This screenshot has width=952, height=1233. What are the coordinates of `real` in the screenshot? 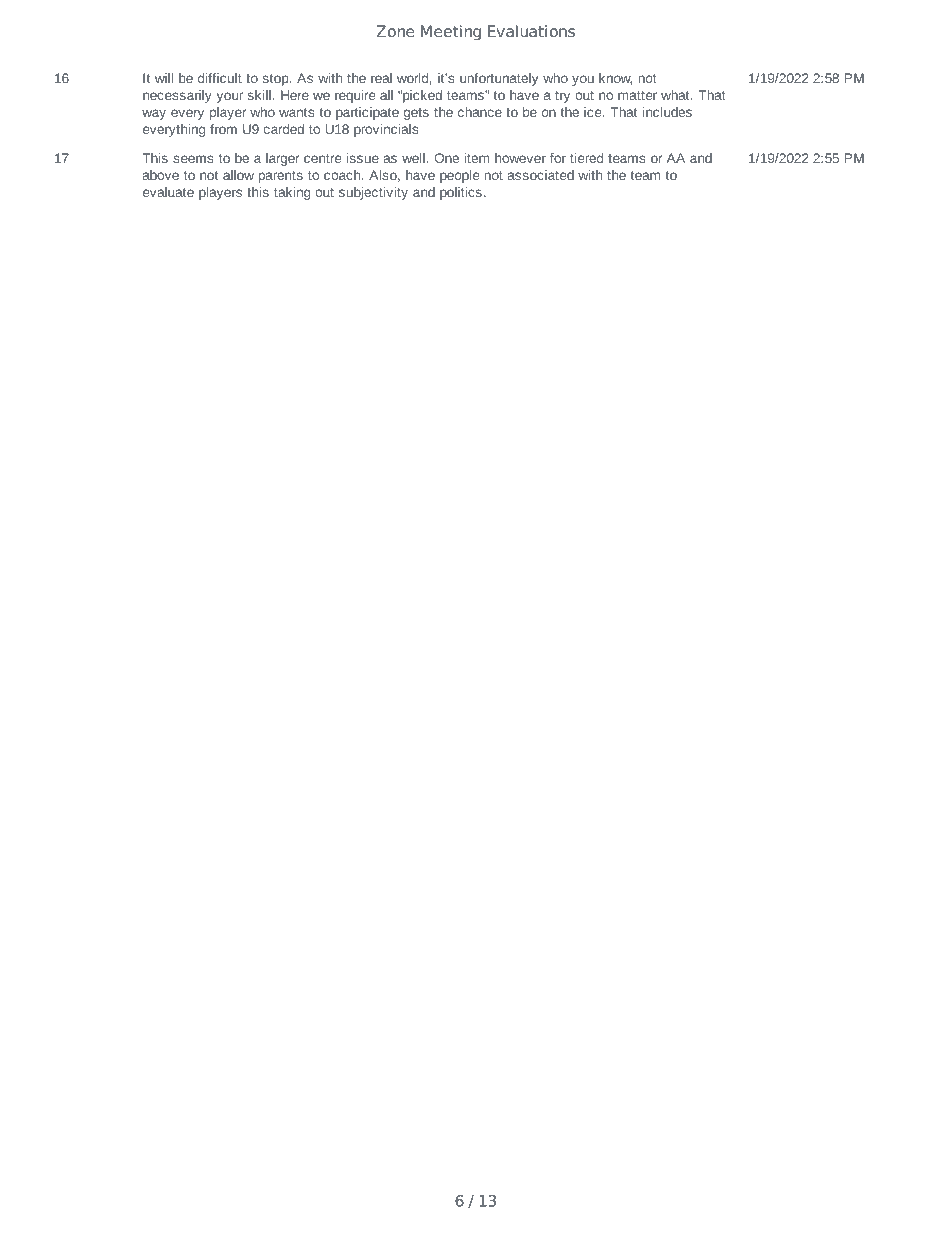 It's located at (381, 78).
